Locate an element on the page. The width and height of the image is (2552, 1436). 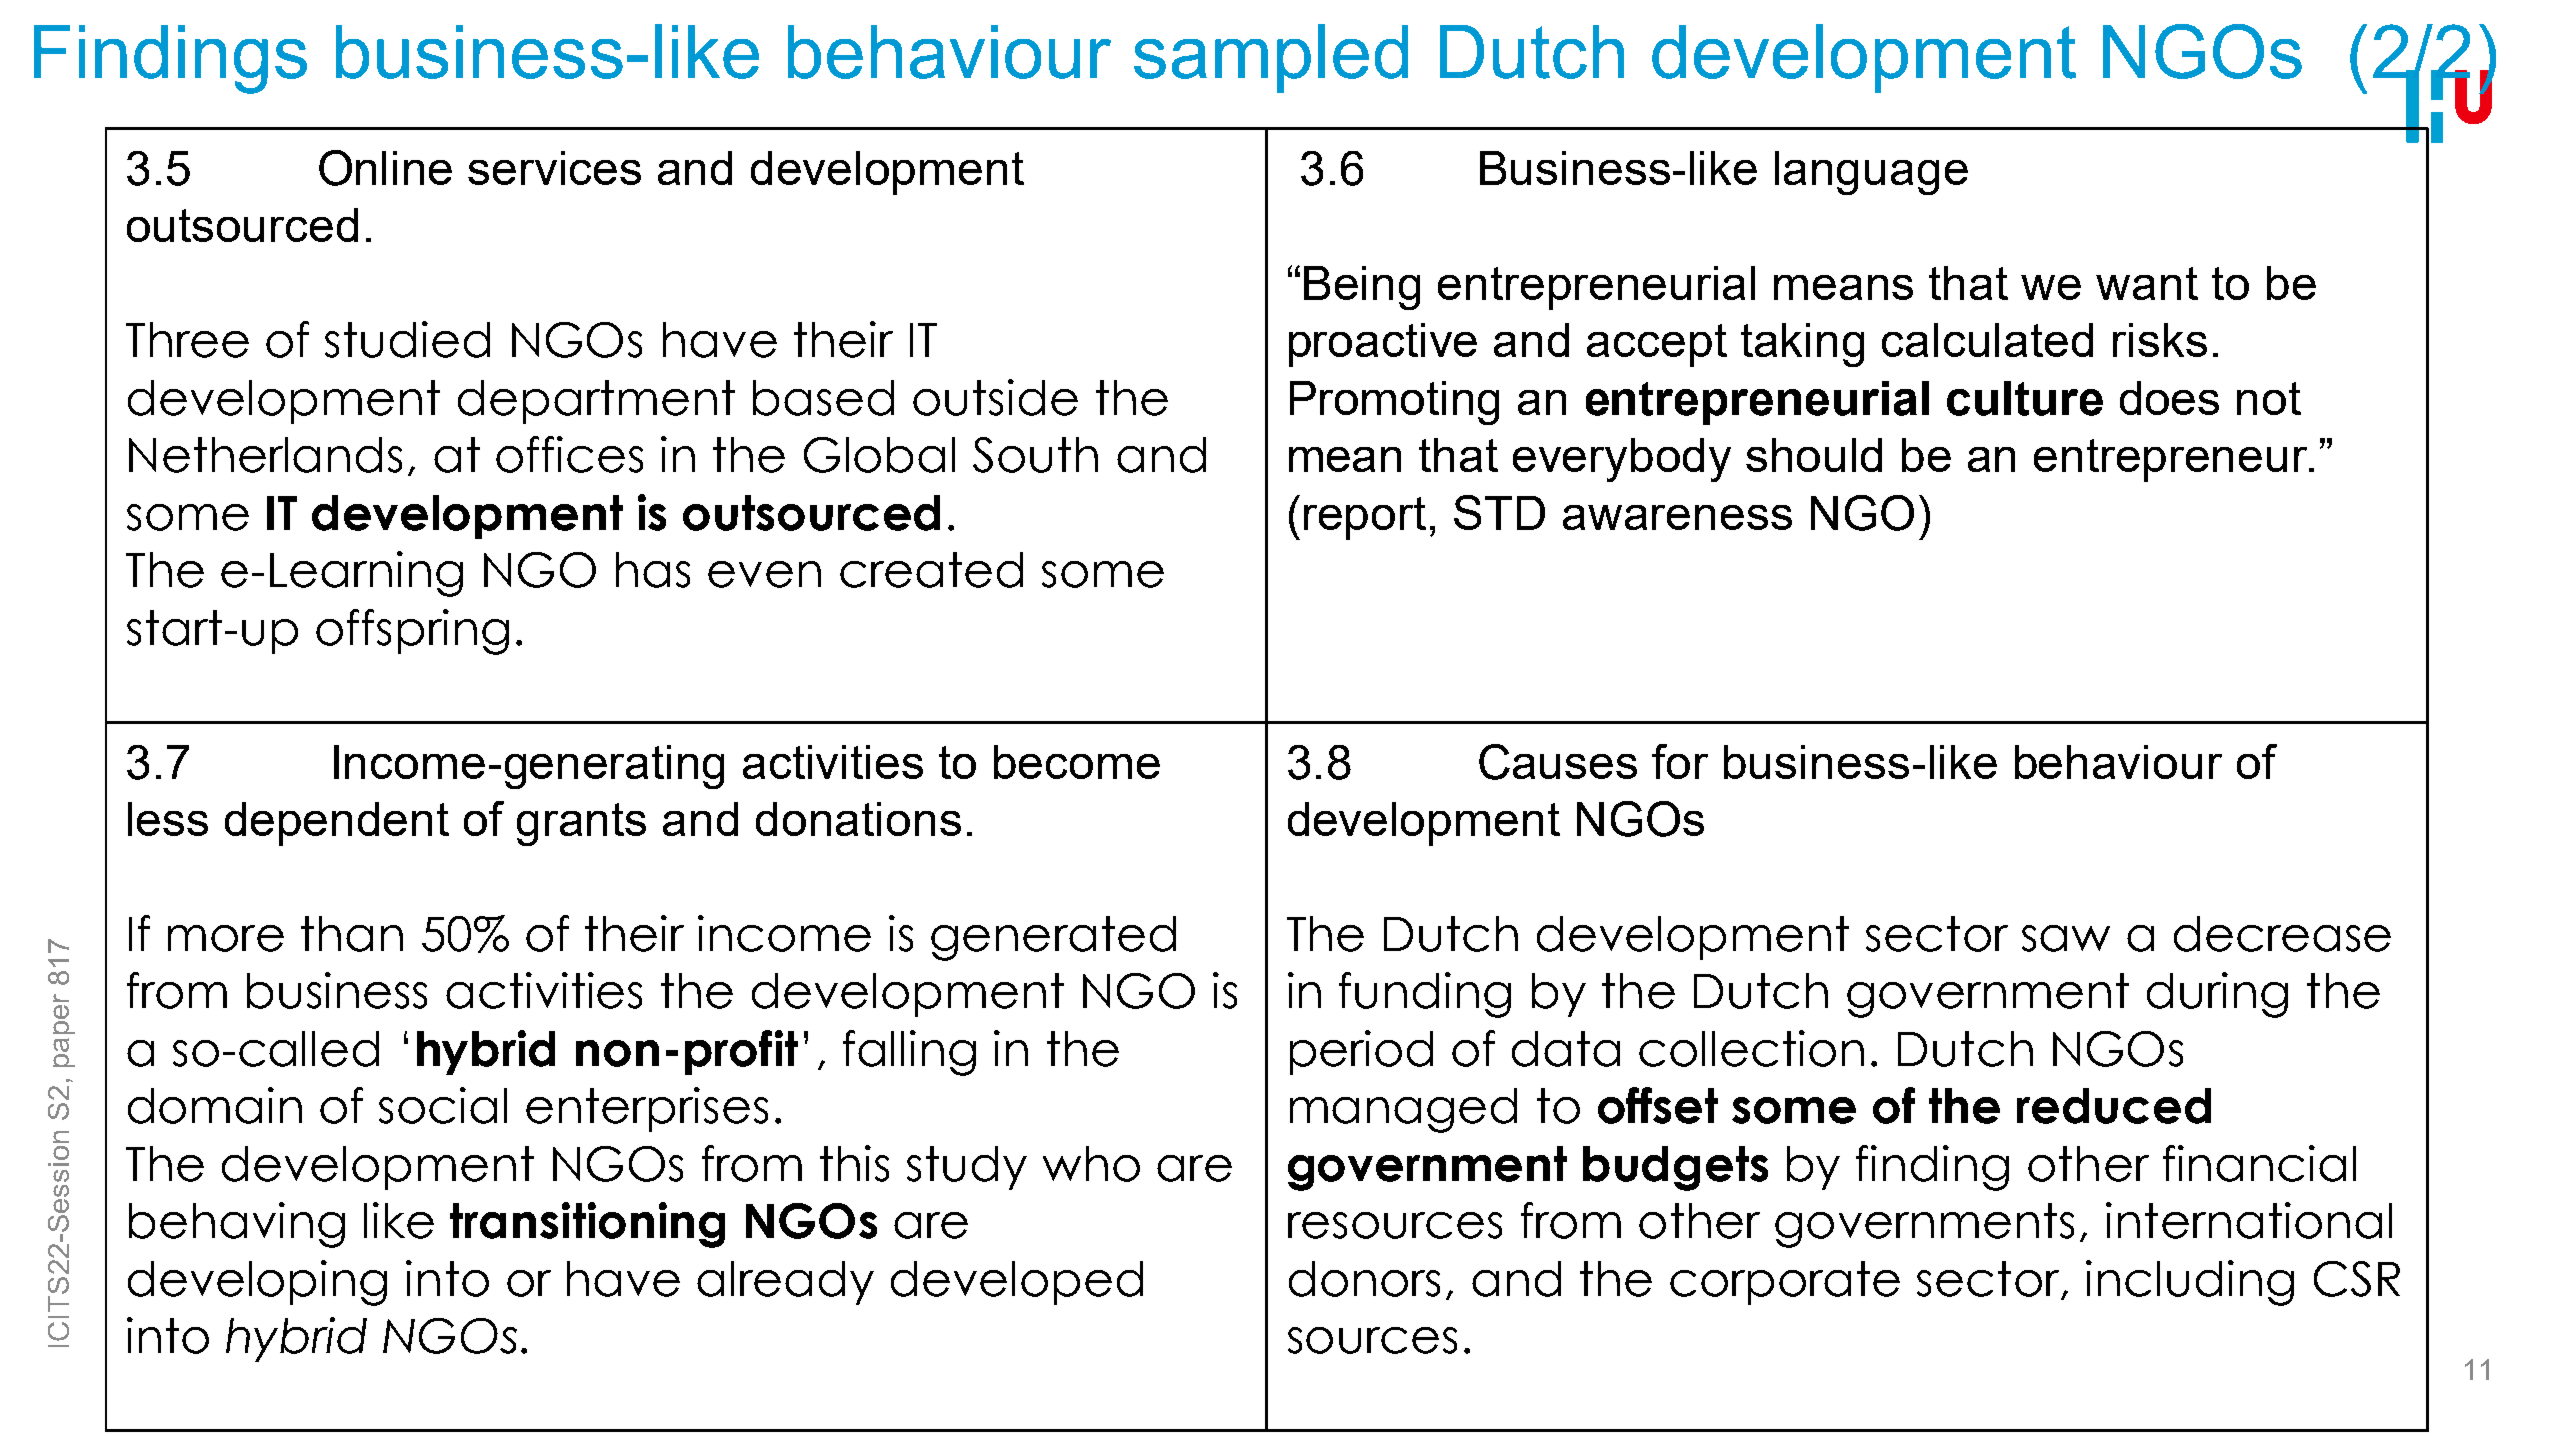
sampled is located at coordinates (1271, 58).
